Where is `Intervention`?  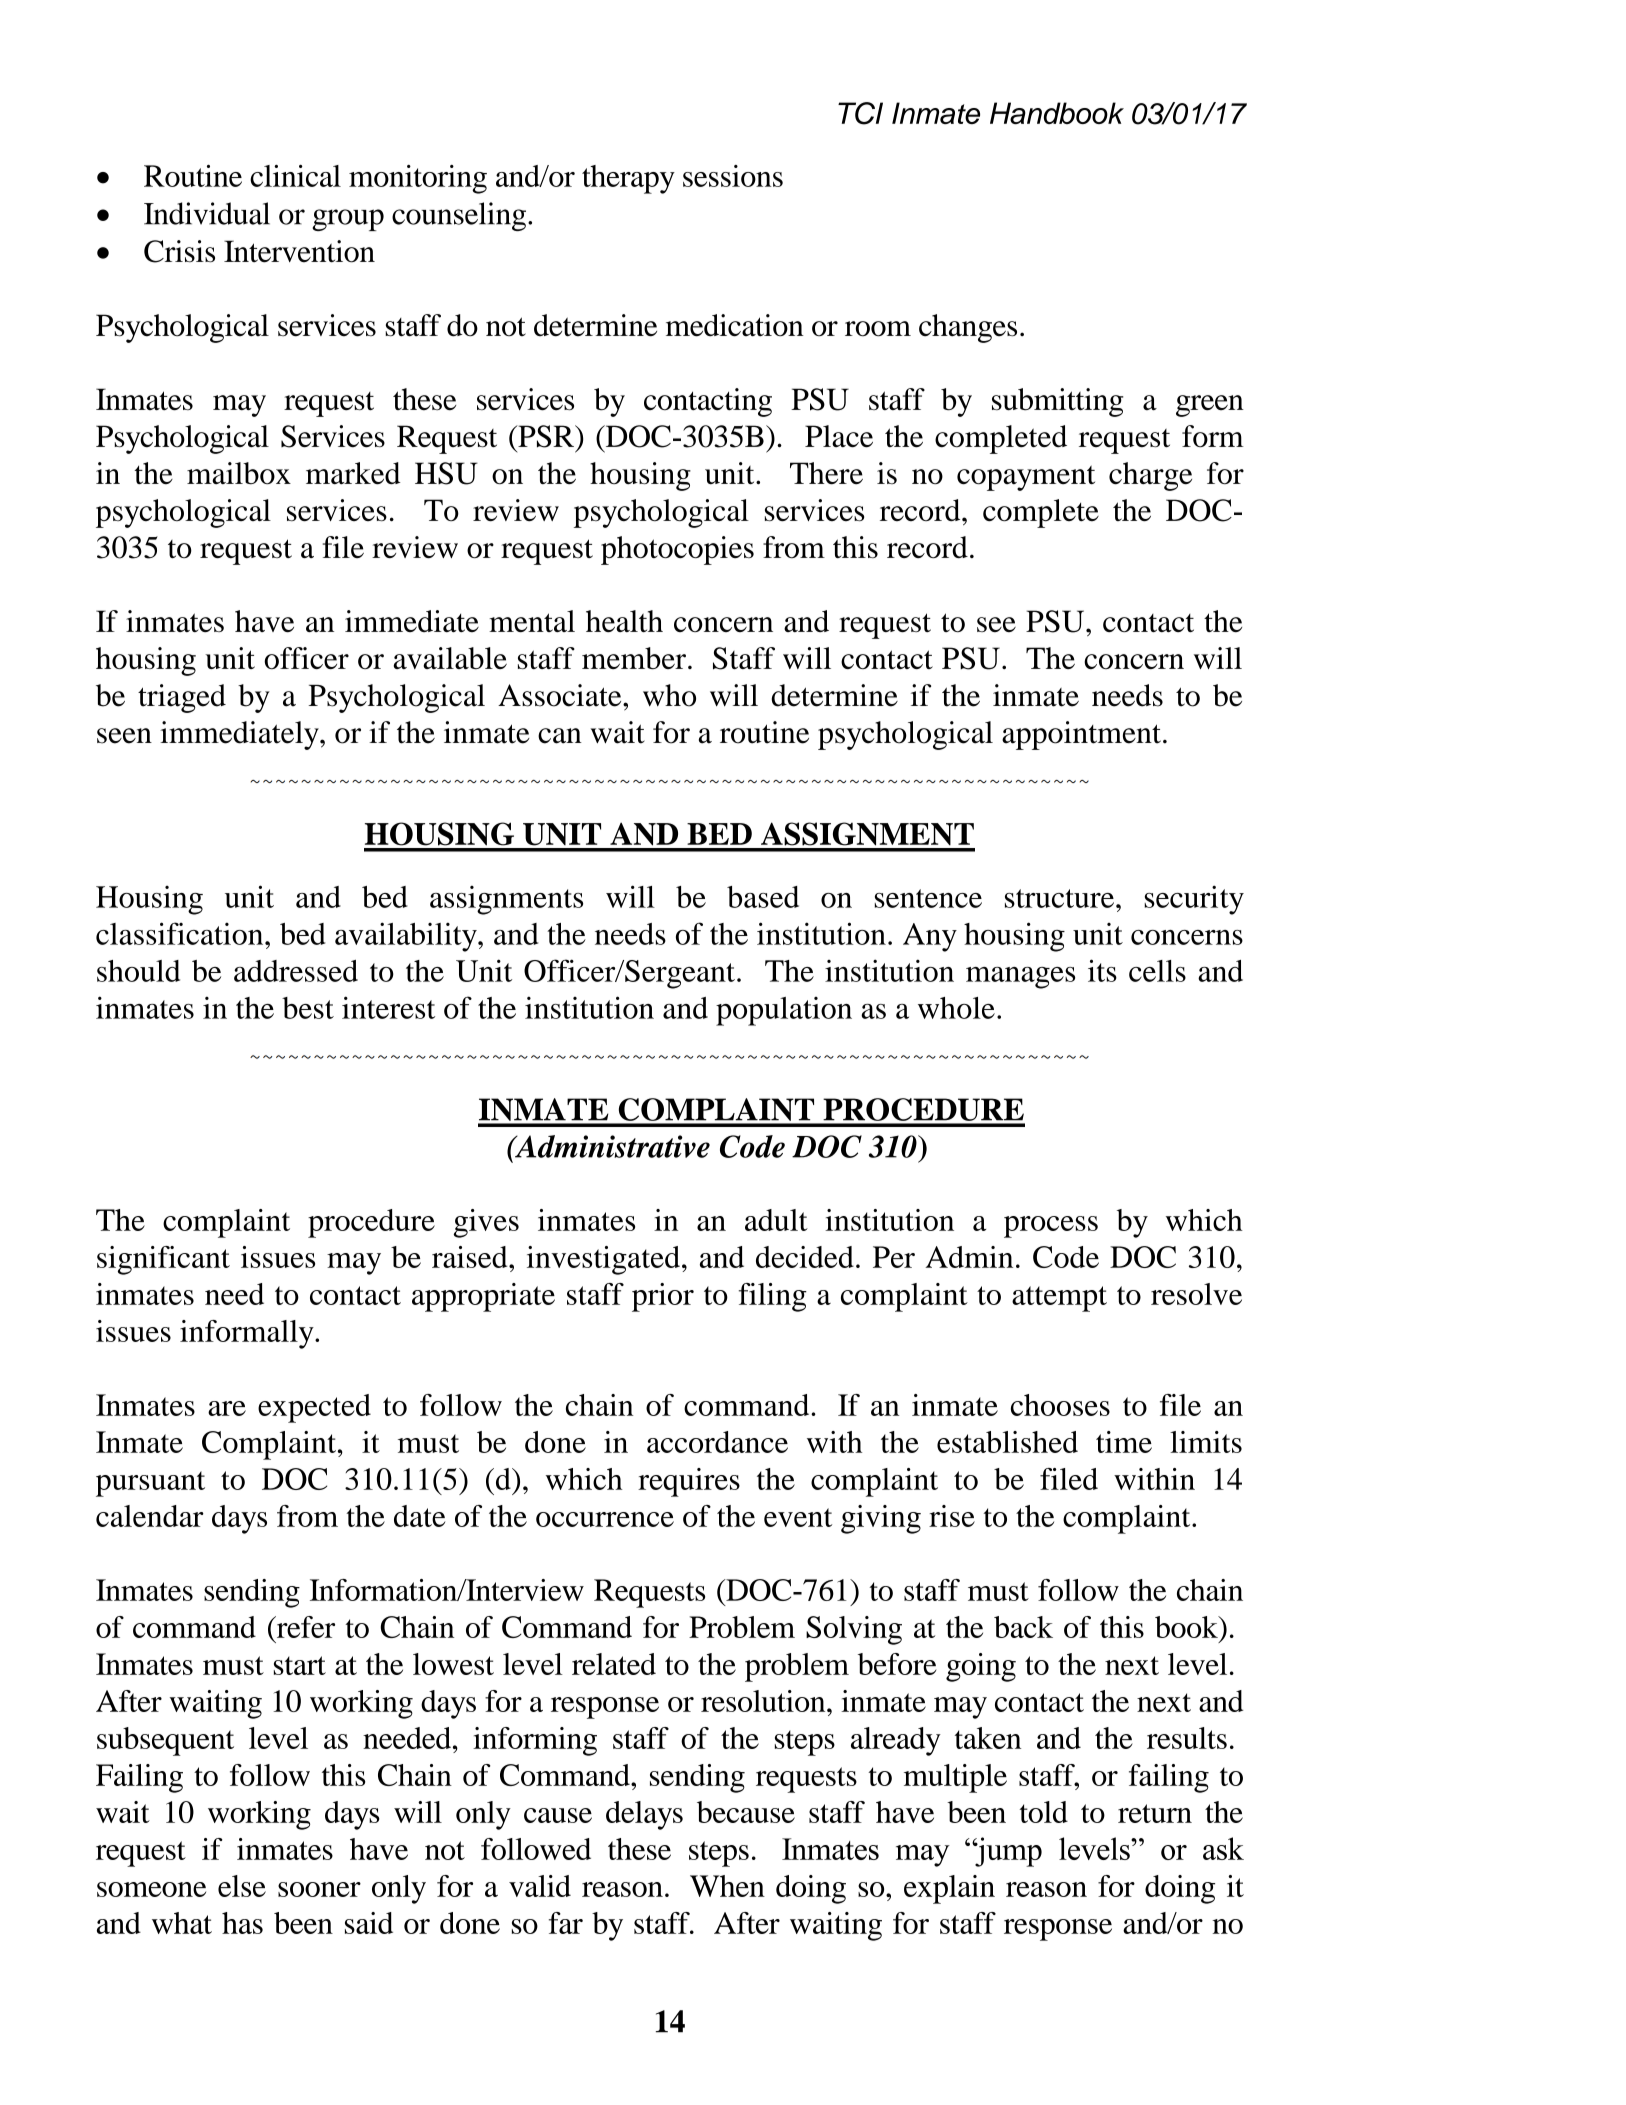
Intervention is located at coordinates (299, 251).
